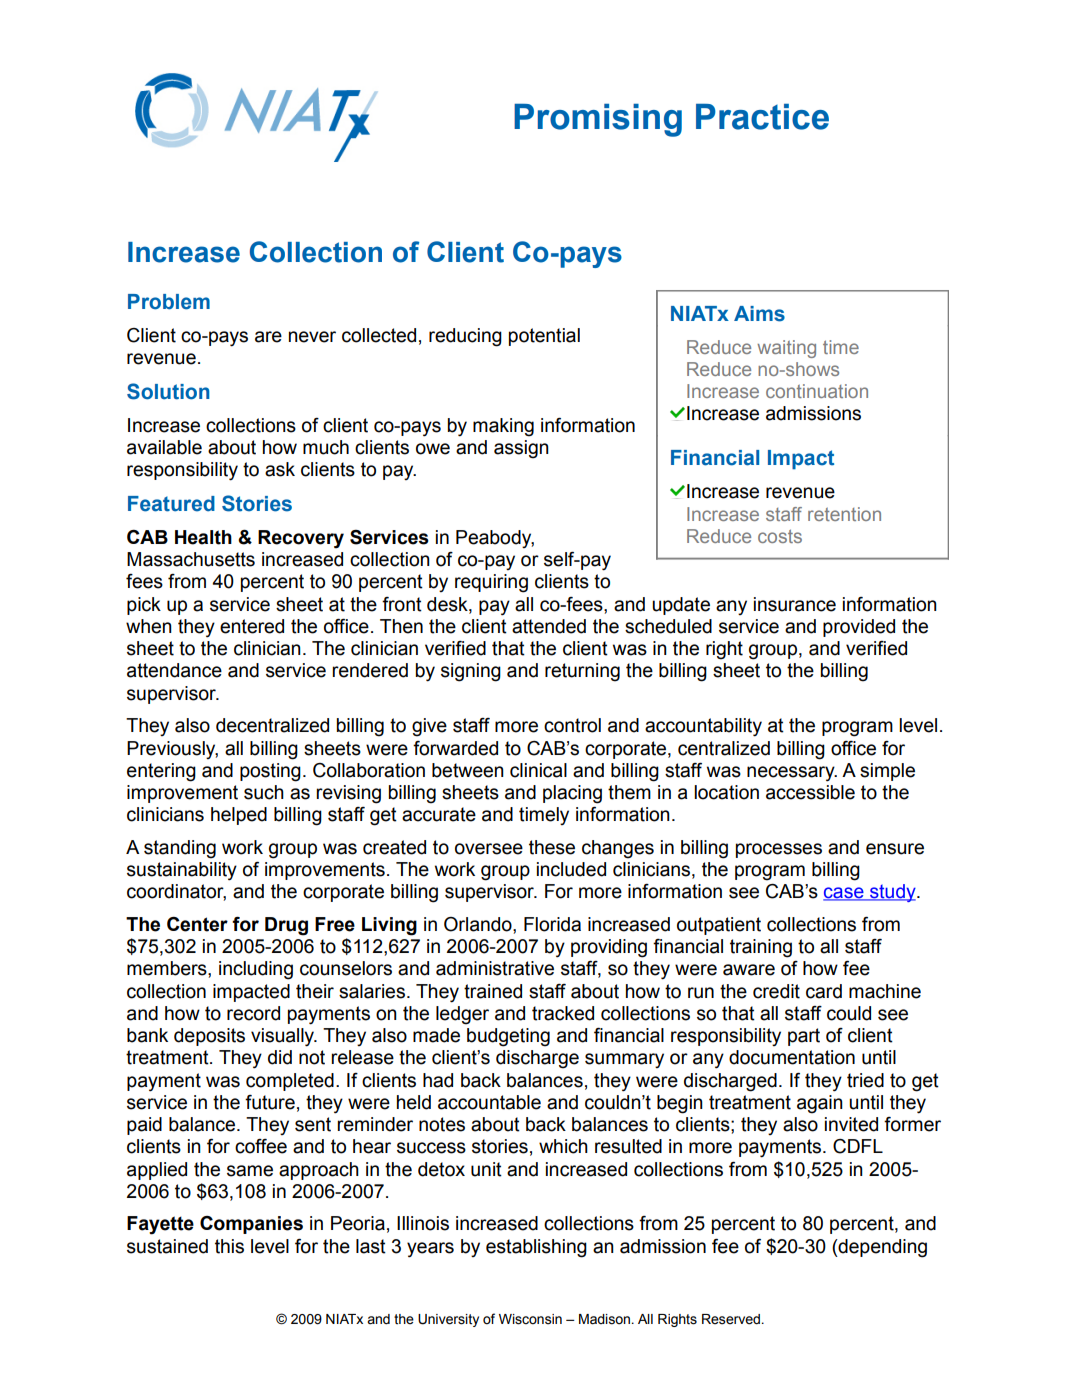 Image resolution: width=1075 pixels, height=1391 pixels. What do you see at coordinates (280, 469) in the document?
I see `ask` at bounding box center [280, 469].
